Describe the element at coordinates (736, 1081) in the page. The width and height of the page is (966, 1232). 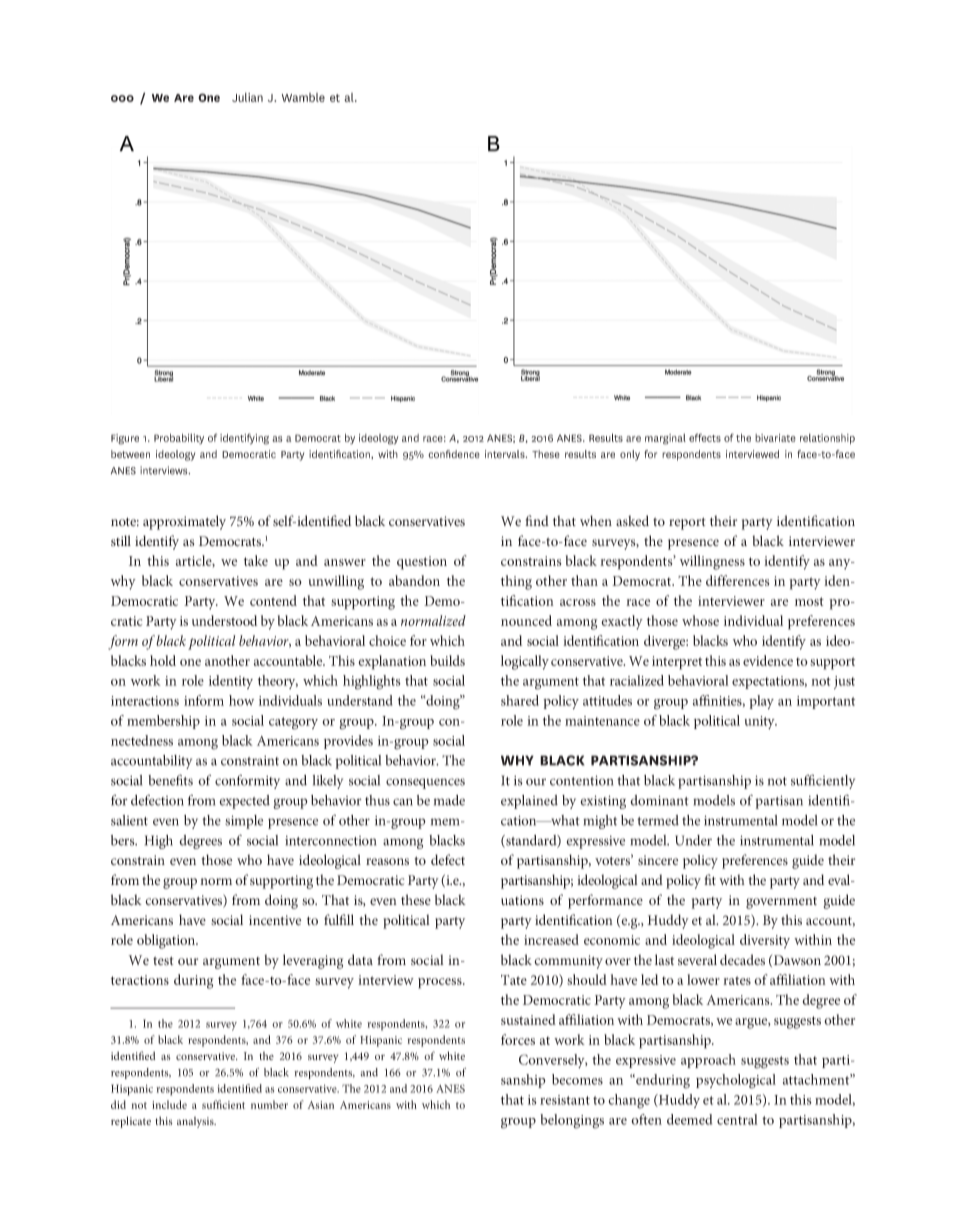
I see `psychological` at that location.
